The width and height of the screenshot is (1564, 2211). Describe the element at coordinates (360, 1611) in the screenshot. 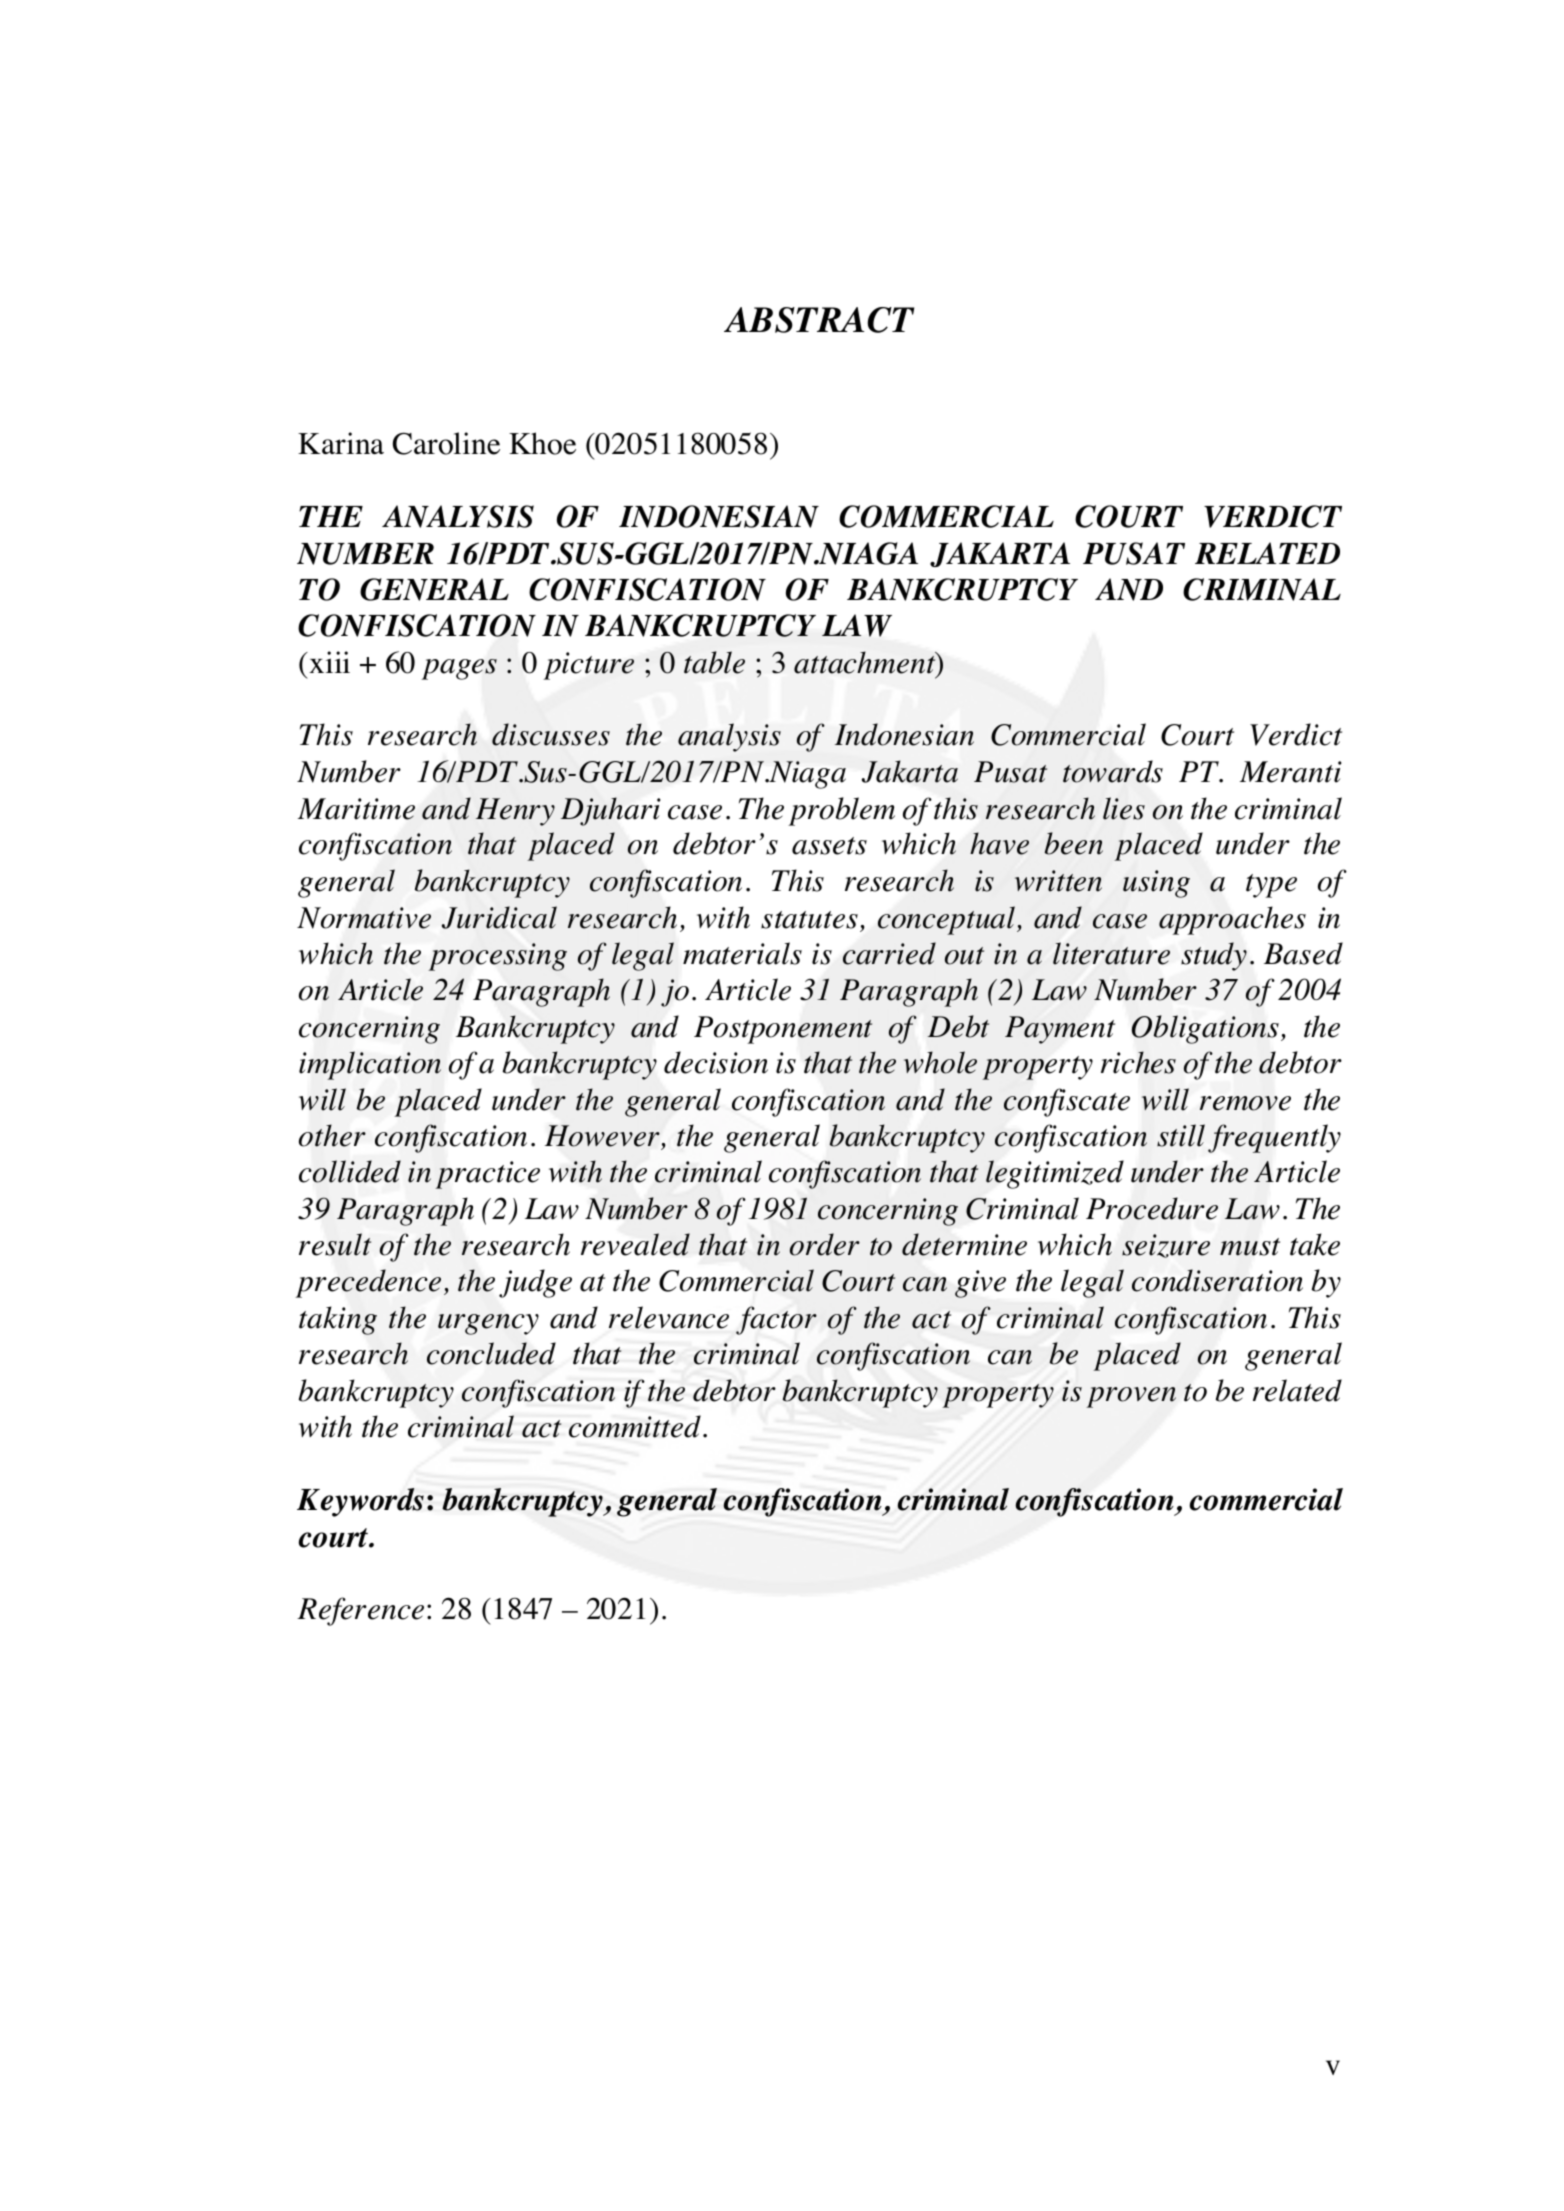

I see `Reference` at that location.
